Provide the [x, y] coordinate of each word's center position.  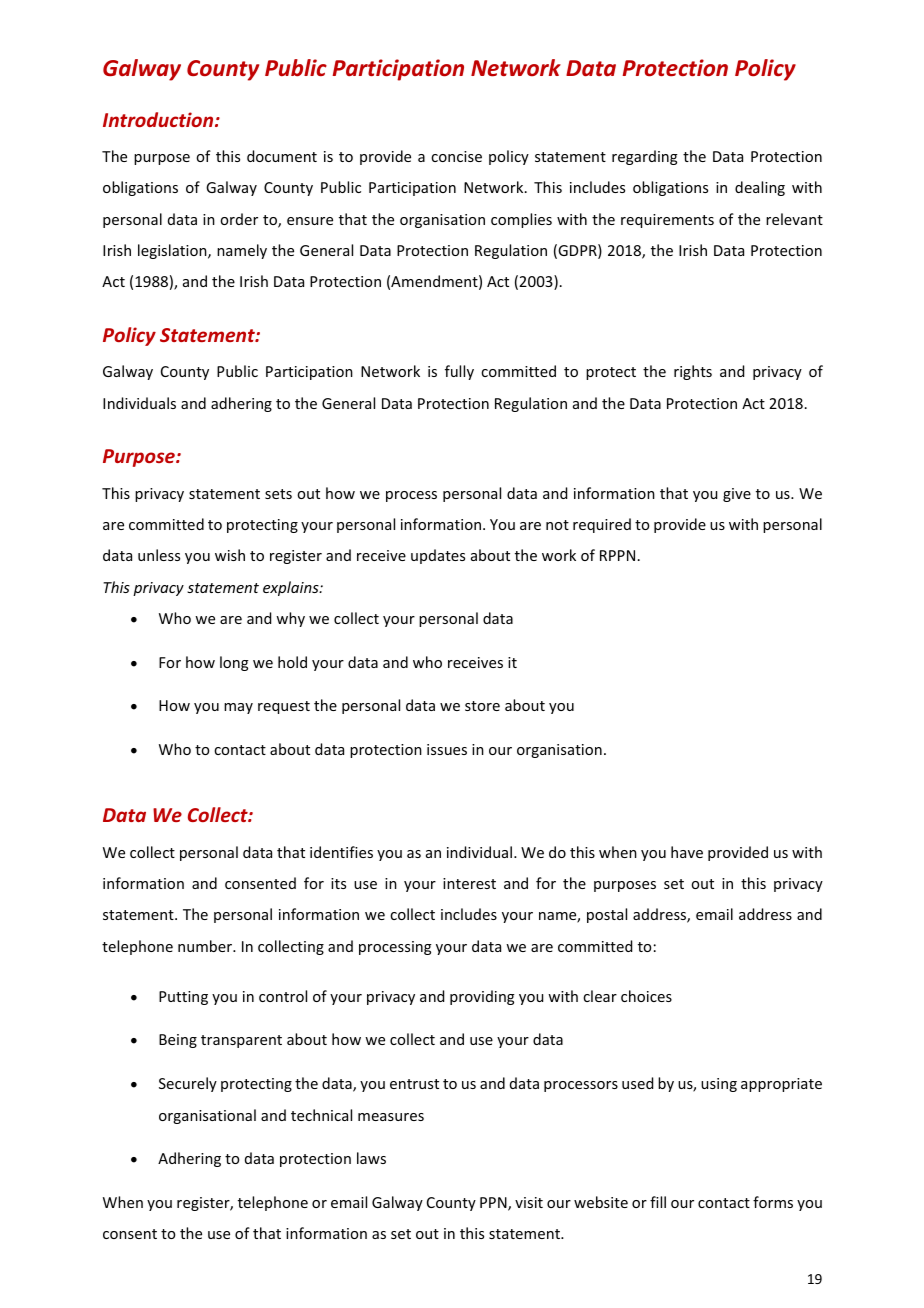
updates [438, 556]
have [687, 852]
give [737, 495]
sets [278, 494]
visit [529, 1202]
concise [456, 156]
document [282, 156]
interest [469, 883]
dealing [760, 188]
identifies [341, 852]
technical [321, 1115]
